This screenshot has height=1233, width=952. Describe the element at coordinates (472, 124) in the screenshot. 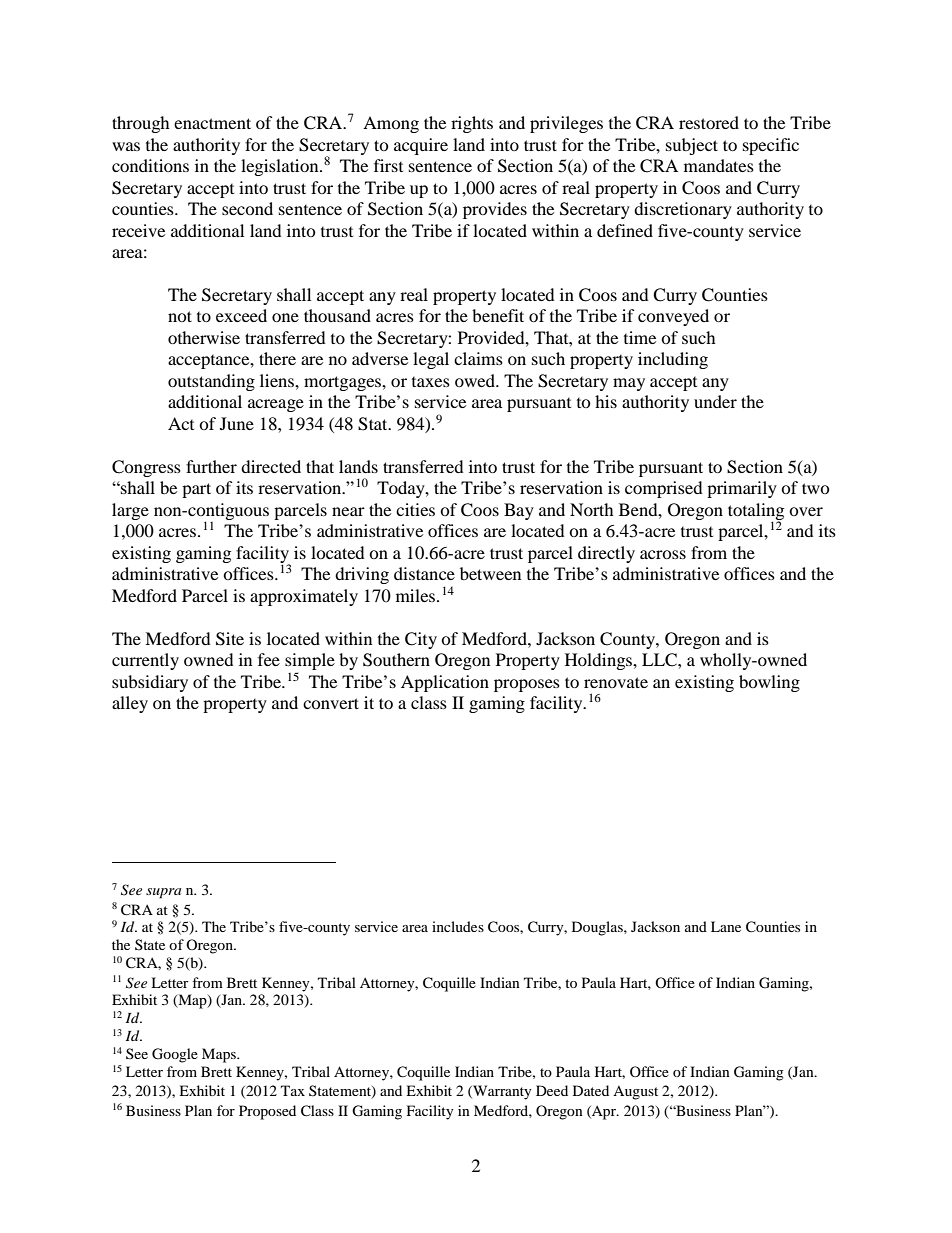

I see `rights` at that location.
